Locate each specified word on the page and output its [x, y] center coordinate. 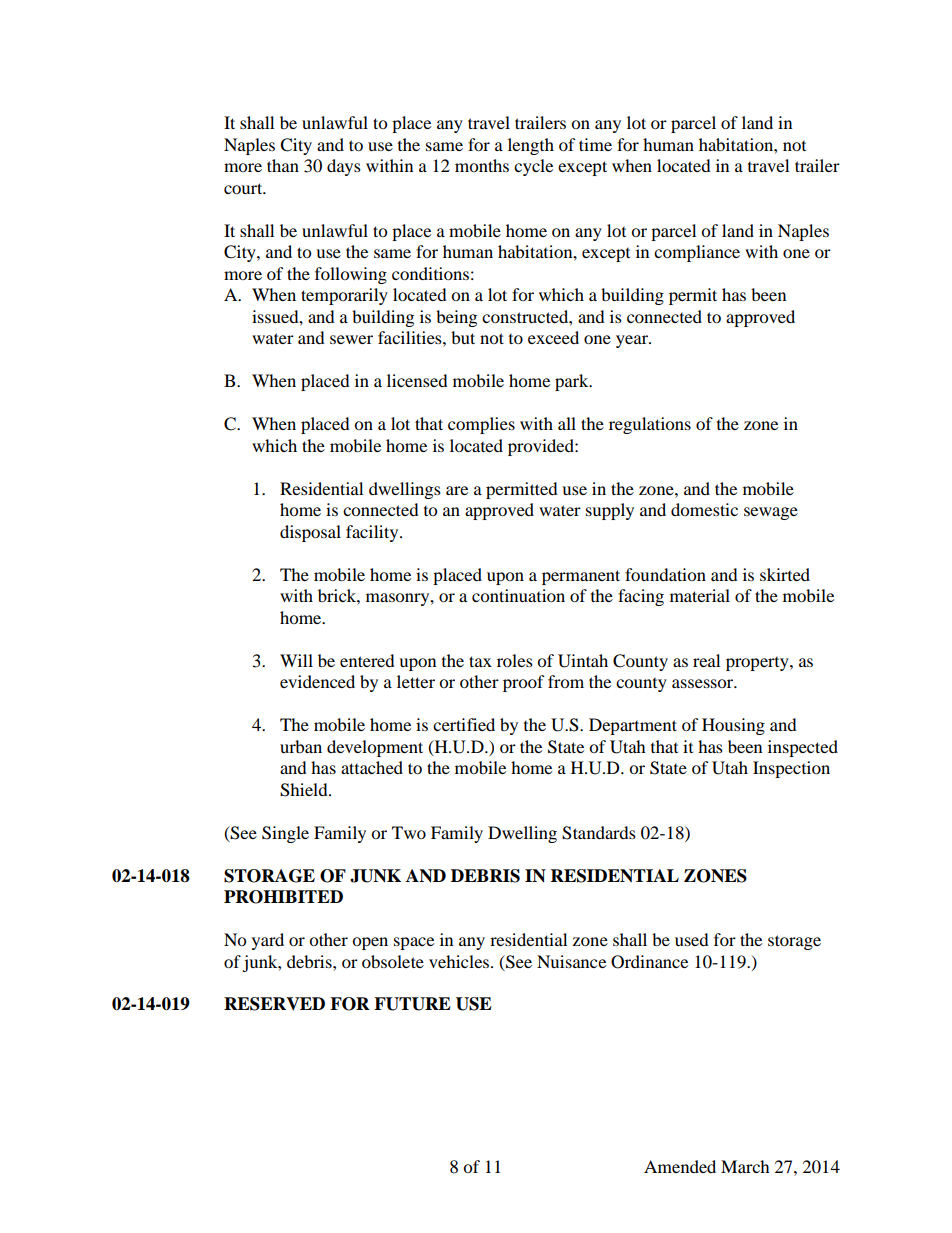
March [745, 1166]
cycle [533, 167]
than [283, 165]
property [758, 664]
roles [515, 660]
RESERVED [274, 1004]
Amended [680, 1166]
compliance [697, 253]
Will [296, 660]
